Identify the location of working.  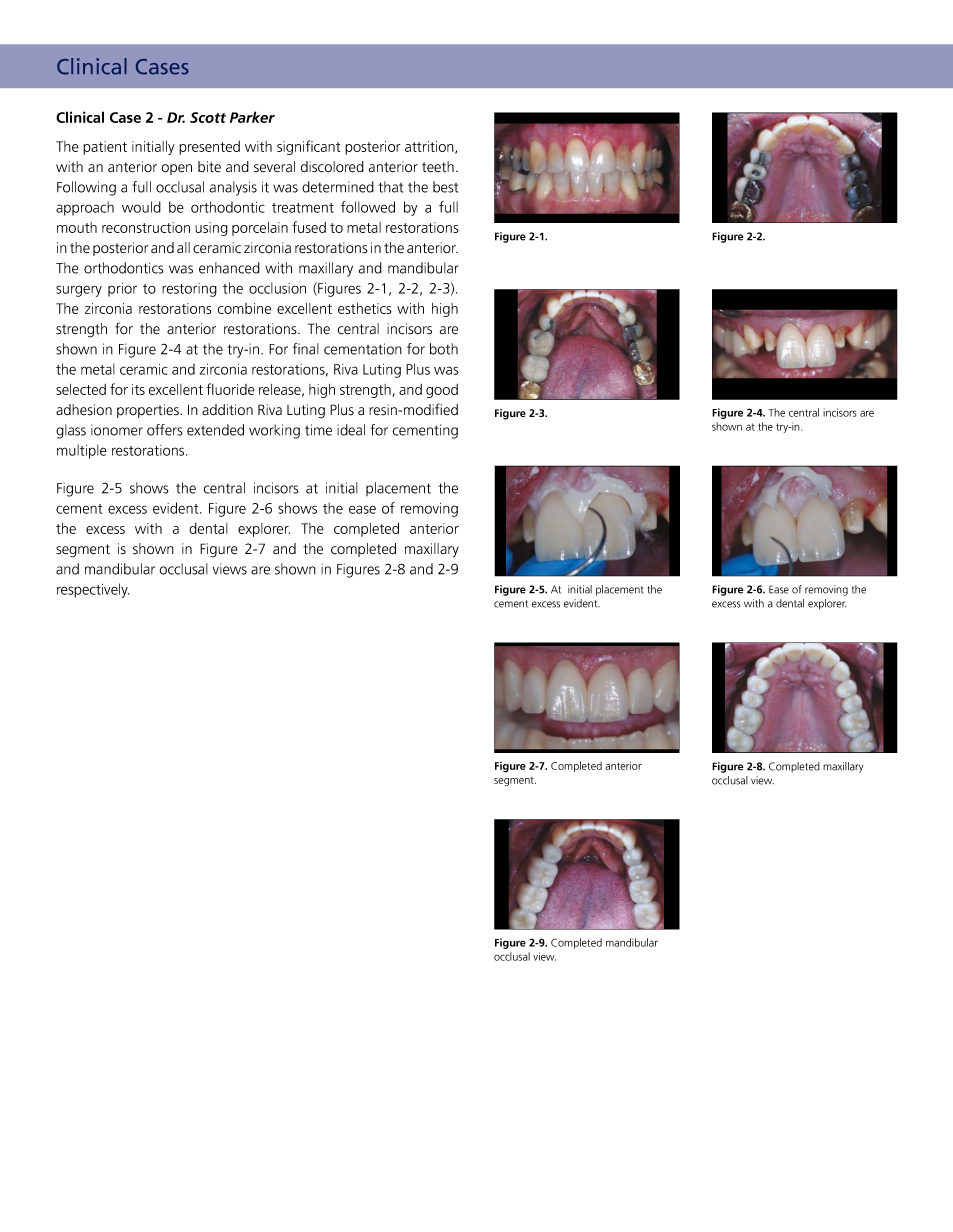
(274, 431).
